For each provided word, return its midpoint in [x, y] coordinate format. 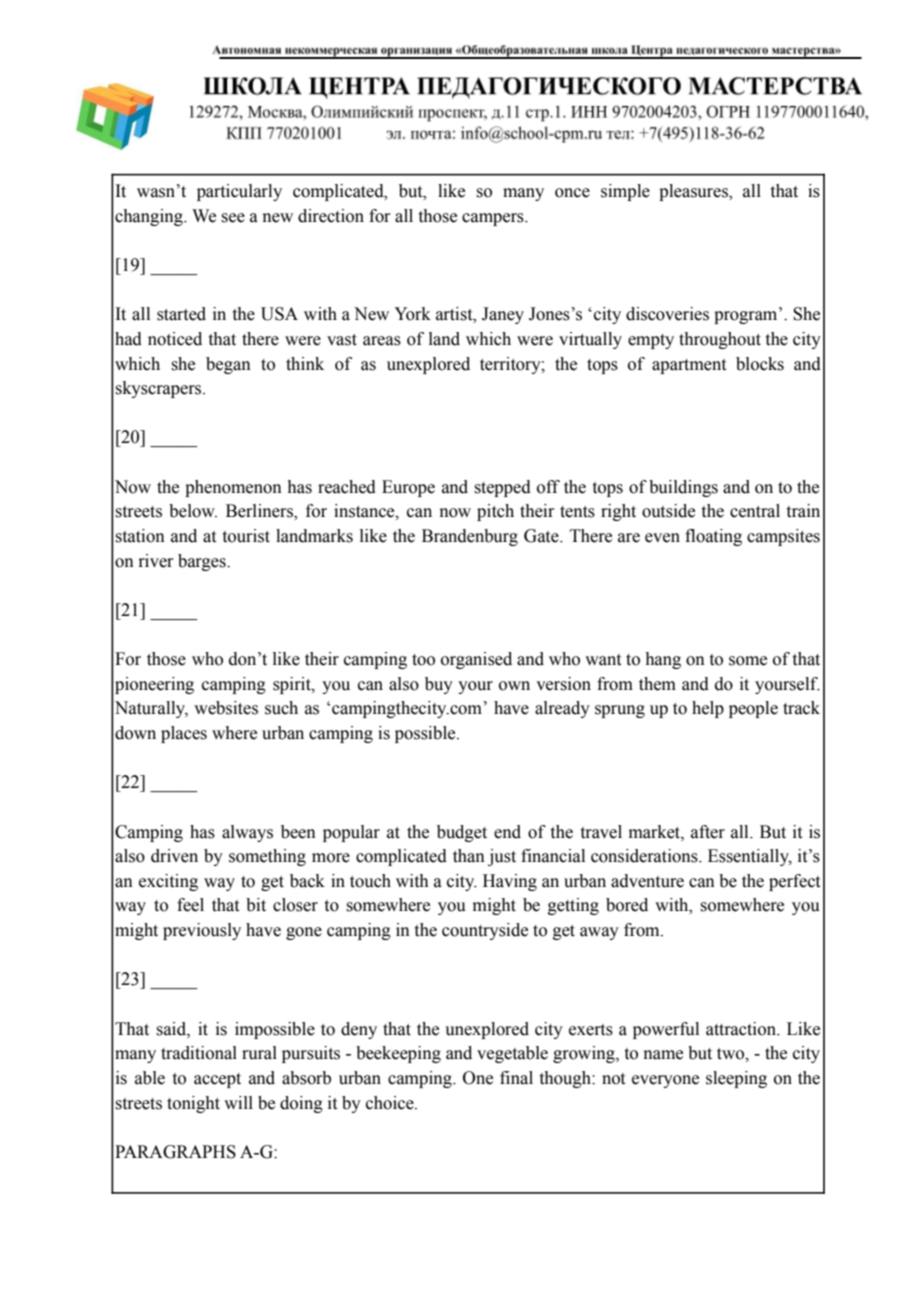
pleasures [694, 192]
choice [391, 1103]
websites [226, 708]
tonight [193, 1104]
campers [494, 219]
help [708, 709]
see [233, 218]
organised [476, 660]
